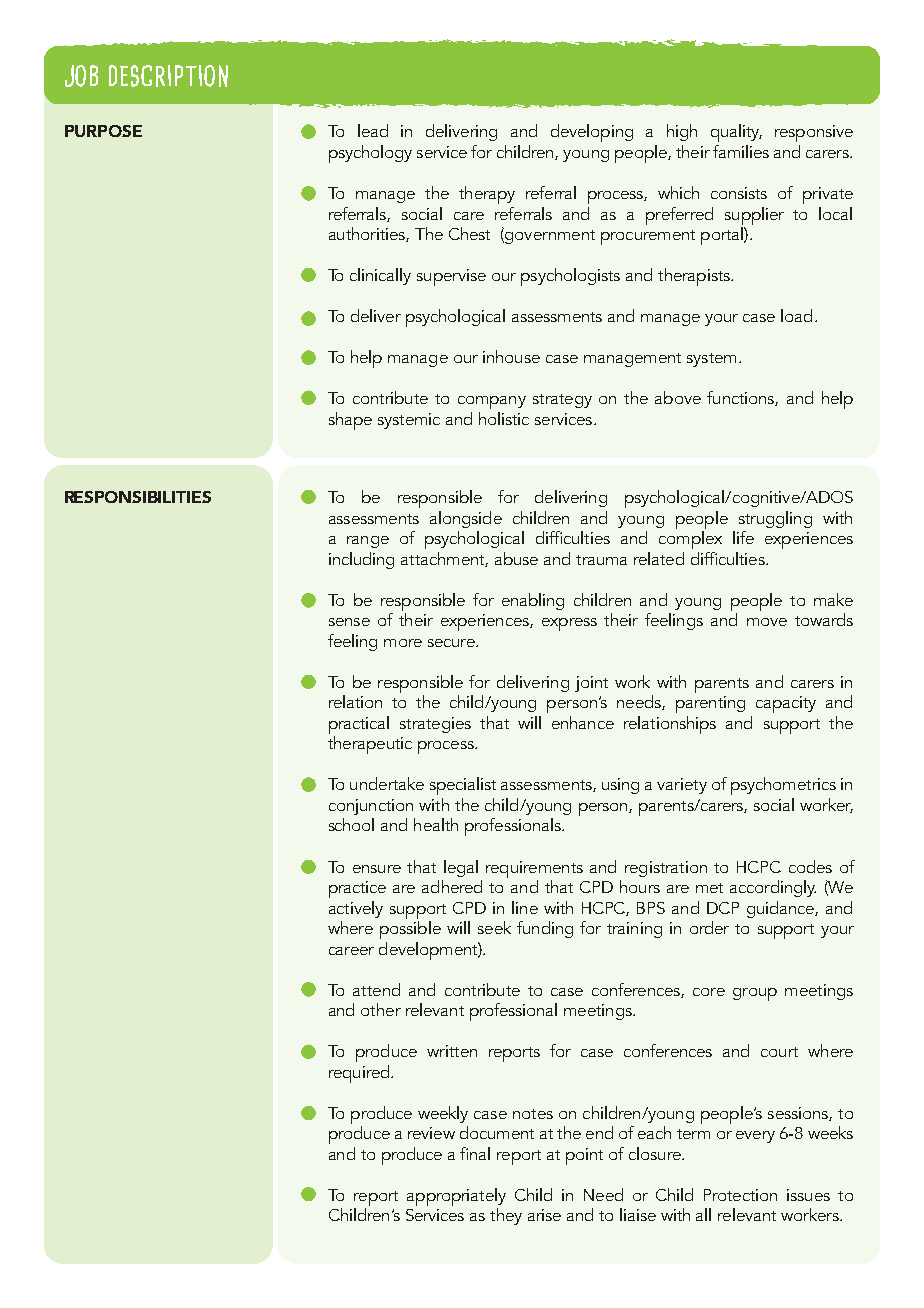  What do you see at coordinates (740, 1195) in the page?
I see `Protection` at bounding box center [740, 1195].
